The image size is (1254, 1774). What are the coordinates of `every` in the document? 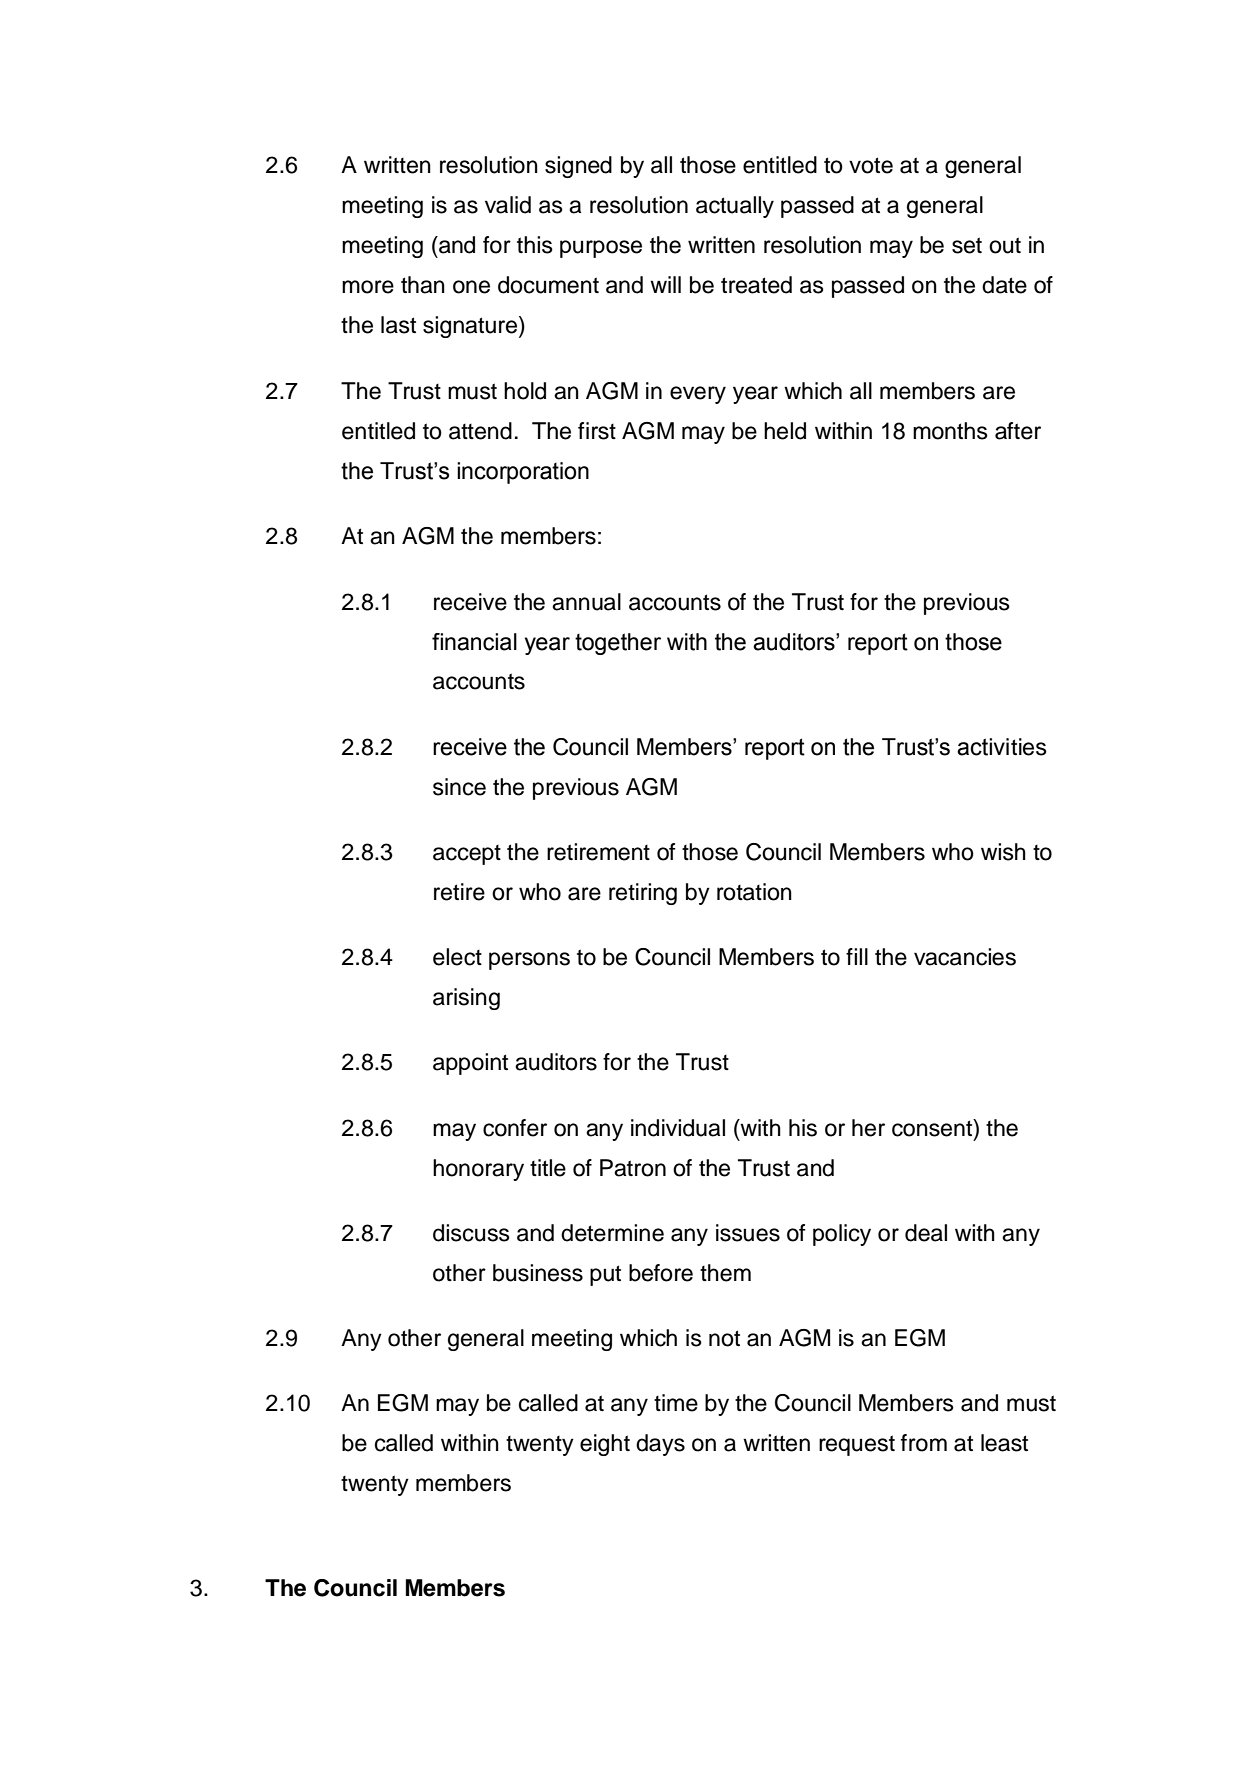 It's located at (698, 395).
